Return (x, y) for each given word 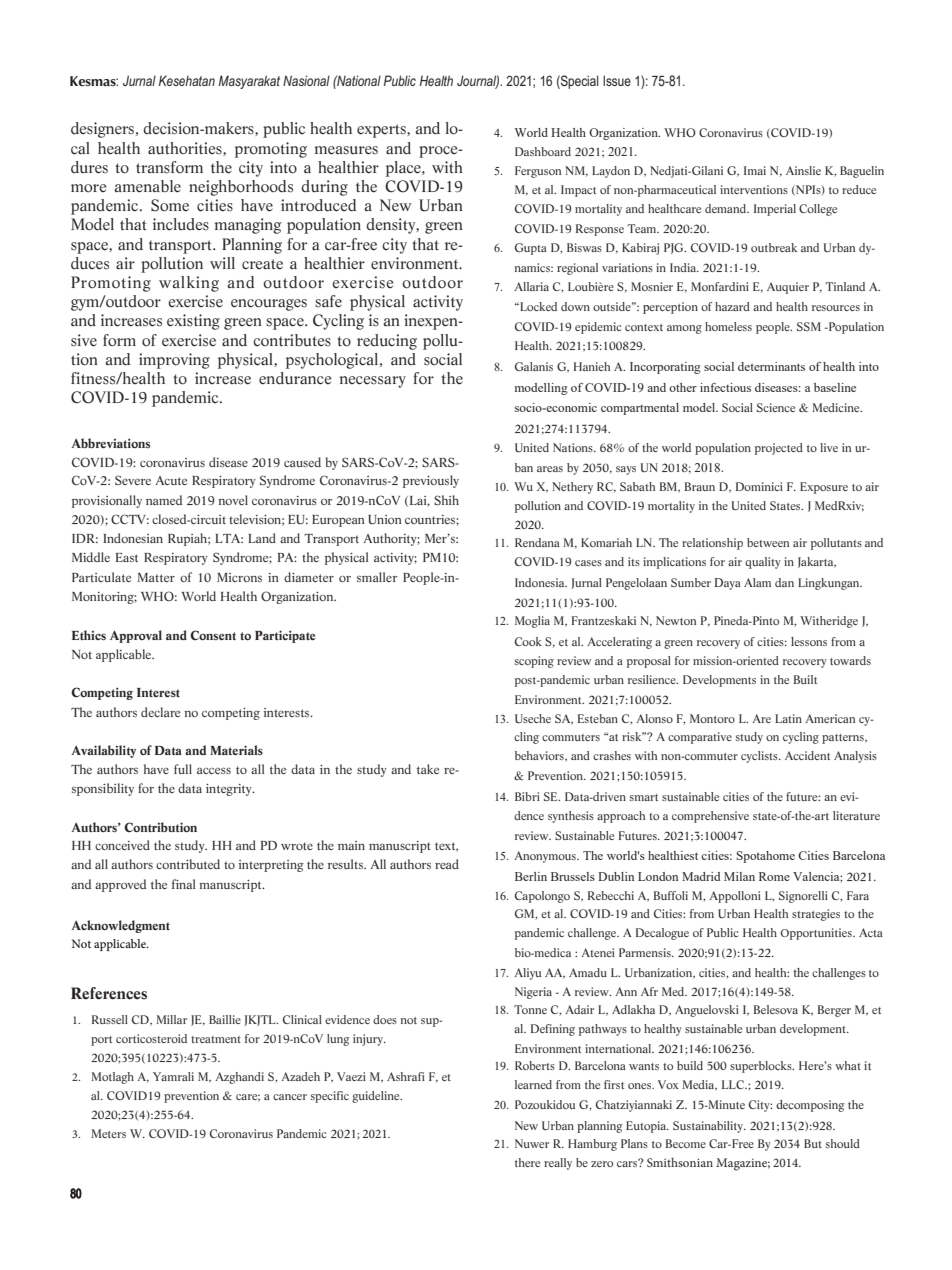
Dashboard (543, 151)
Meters (108, 1133)
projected (779, 449)
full (183, 769)
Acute (171, 480)
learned (533, 1084)
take (428, 769)
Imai (755, 170)
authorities (186, 149)
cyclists (760, 757)
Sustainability (709, 1127)
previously (431, 481)
